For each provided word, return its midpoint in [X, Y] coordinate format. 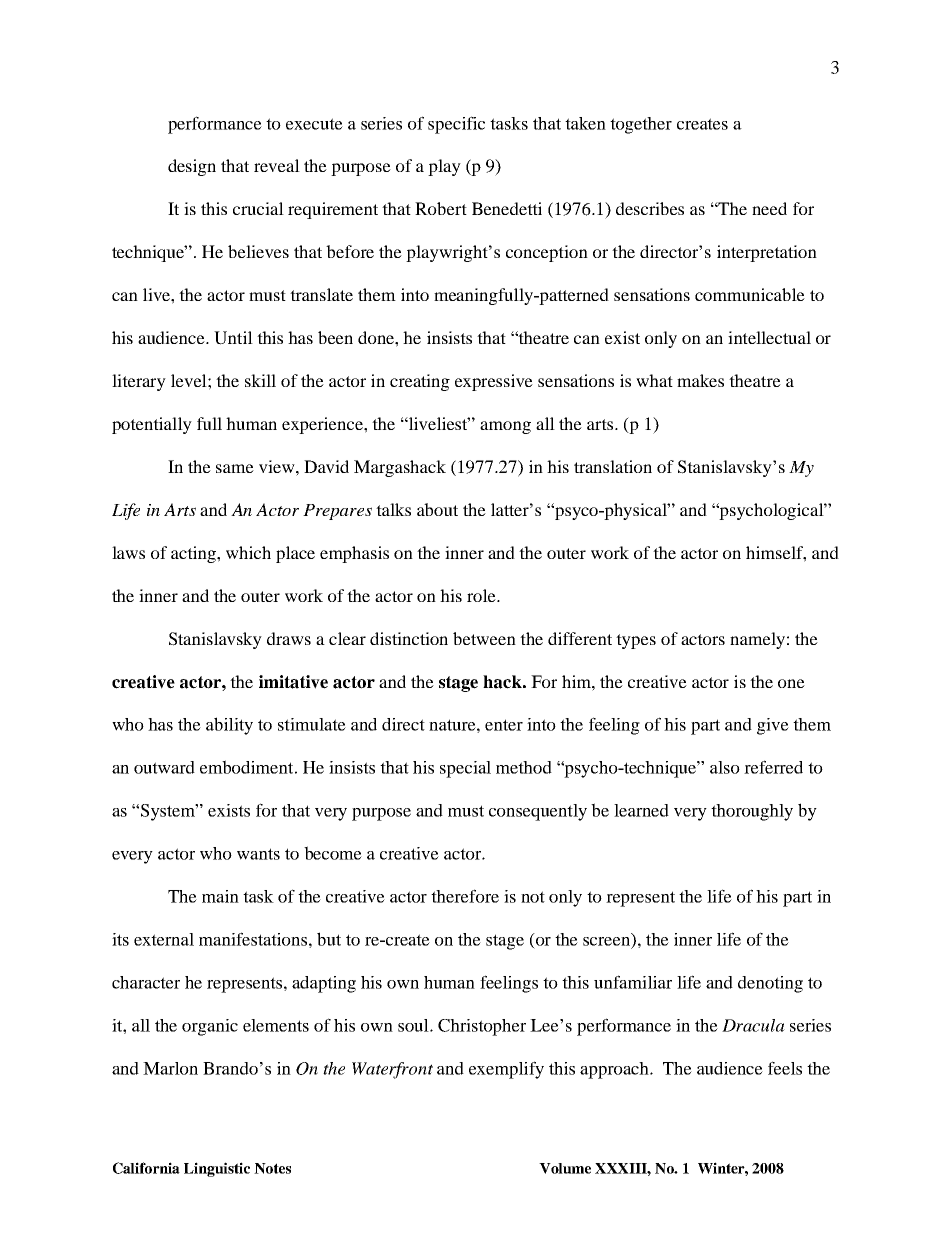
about [437, 509]
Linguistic [217, 1169]
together [641, 125]
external [164, 939]
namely [757, 640]
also [725, 767]
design [192, 167]
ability [229, 726]
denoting [770, 984]
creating [420, 382]
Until [233, 338]
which [248, 552]
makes [700, 380]
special [465, 769]
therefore [465, 896]
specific [456, 125]
